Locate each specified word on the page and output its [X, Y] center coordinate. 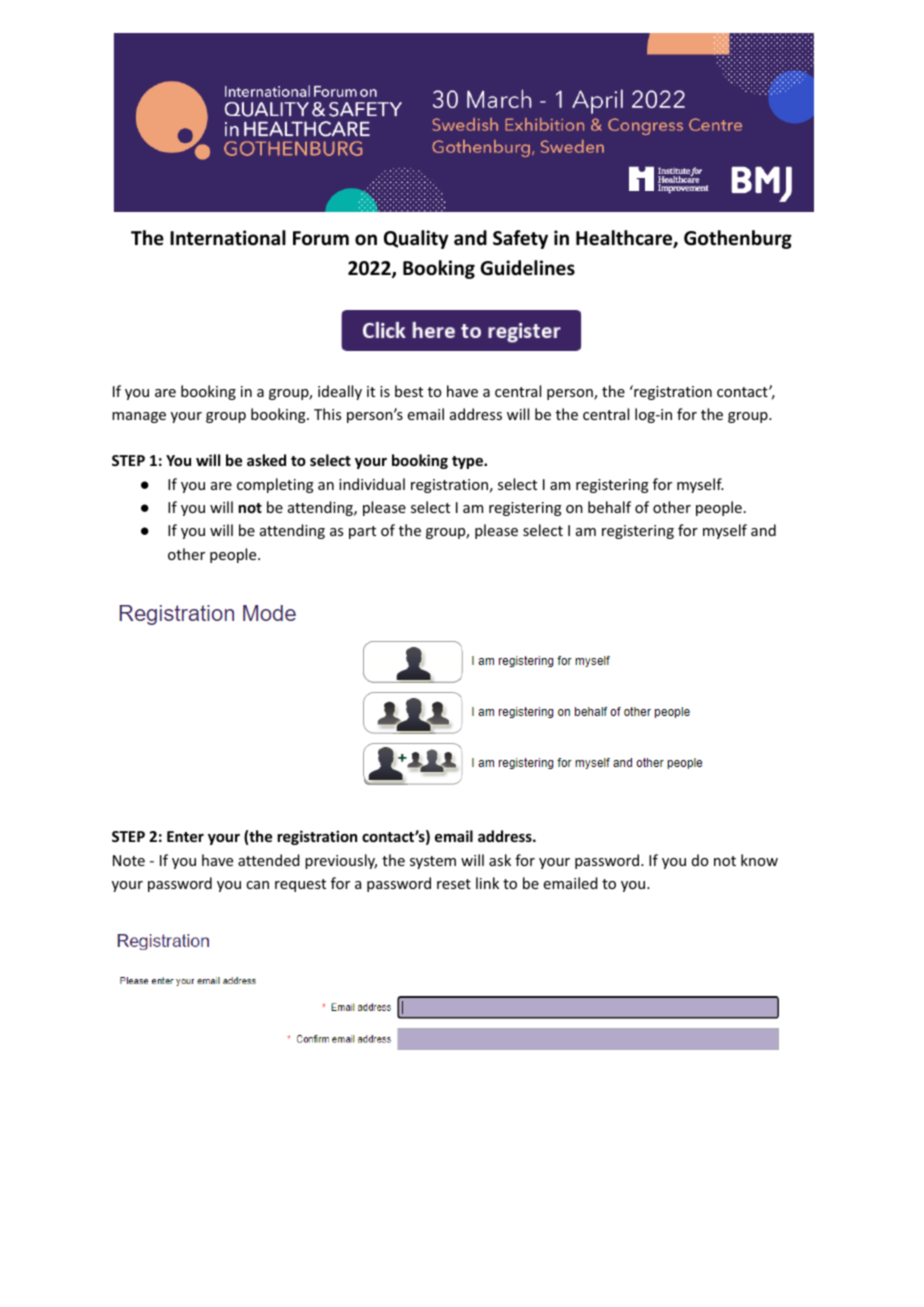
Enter [185, 836]
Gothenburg [738, 239]
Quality [416, 239]
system [433, 862]
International [228, 238]
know [759, 860]
